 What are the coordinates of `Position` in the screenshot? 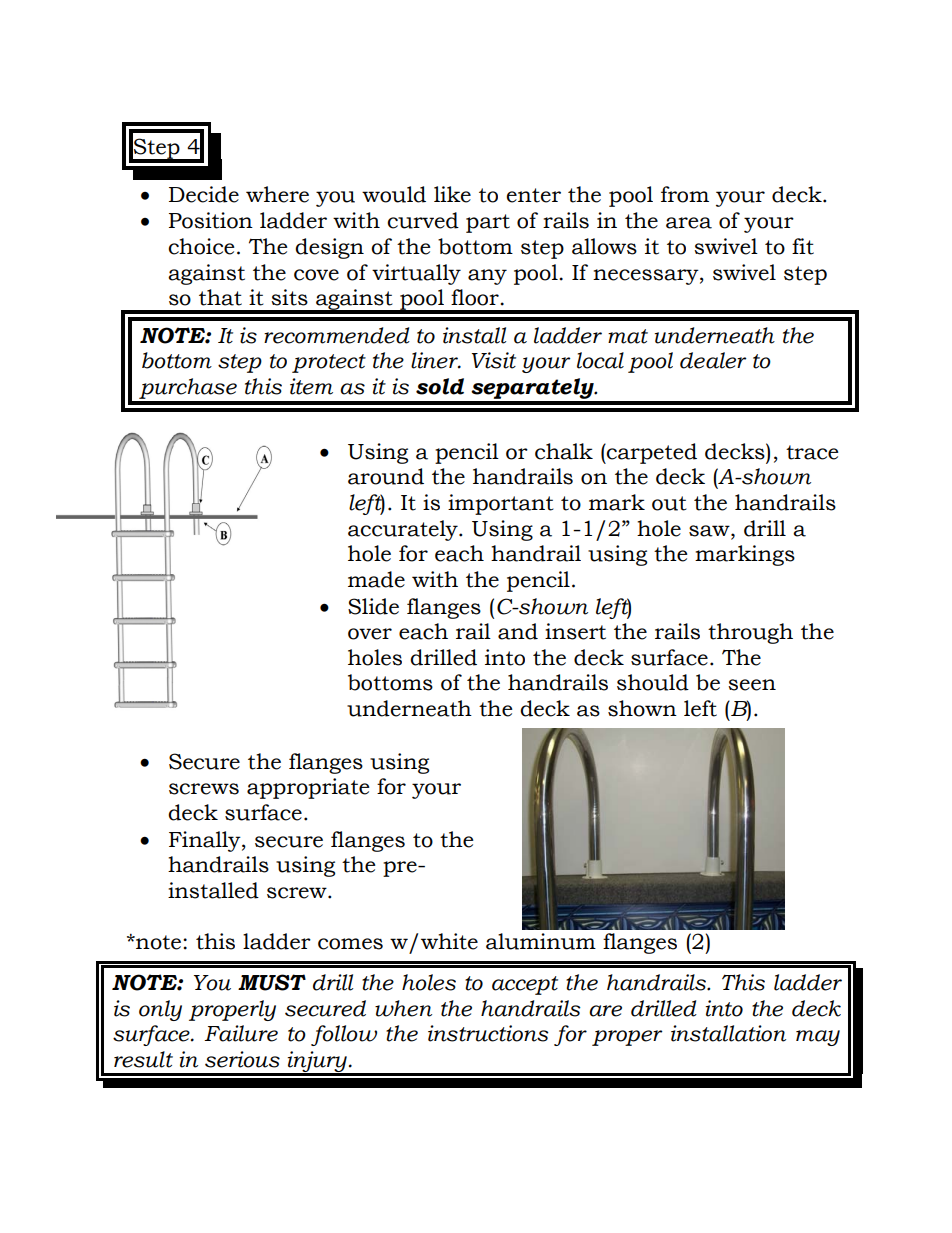 It's located at (211, 220).
